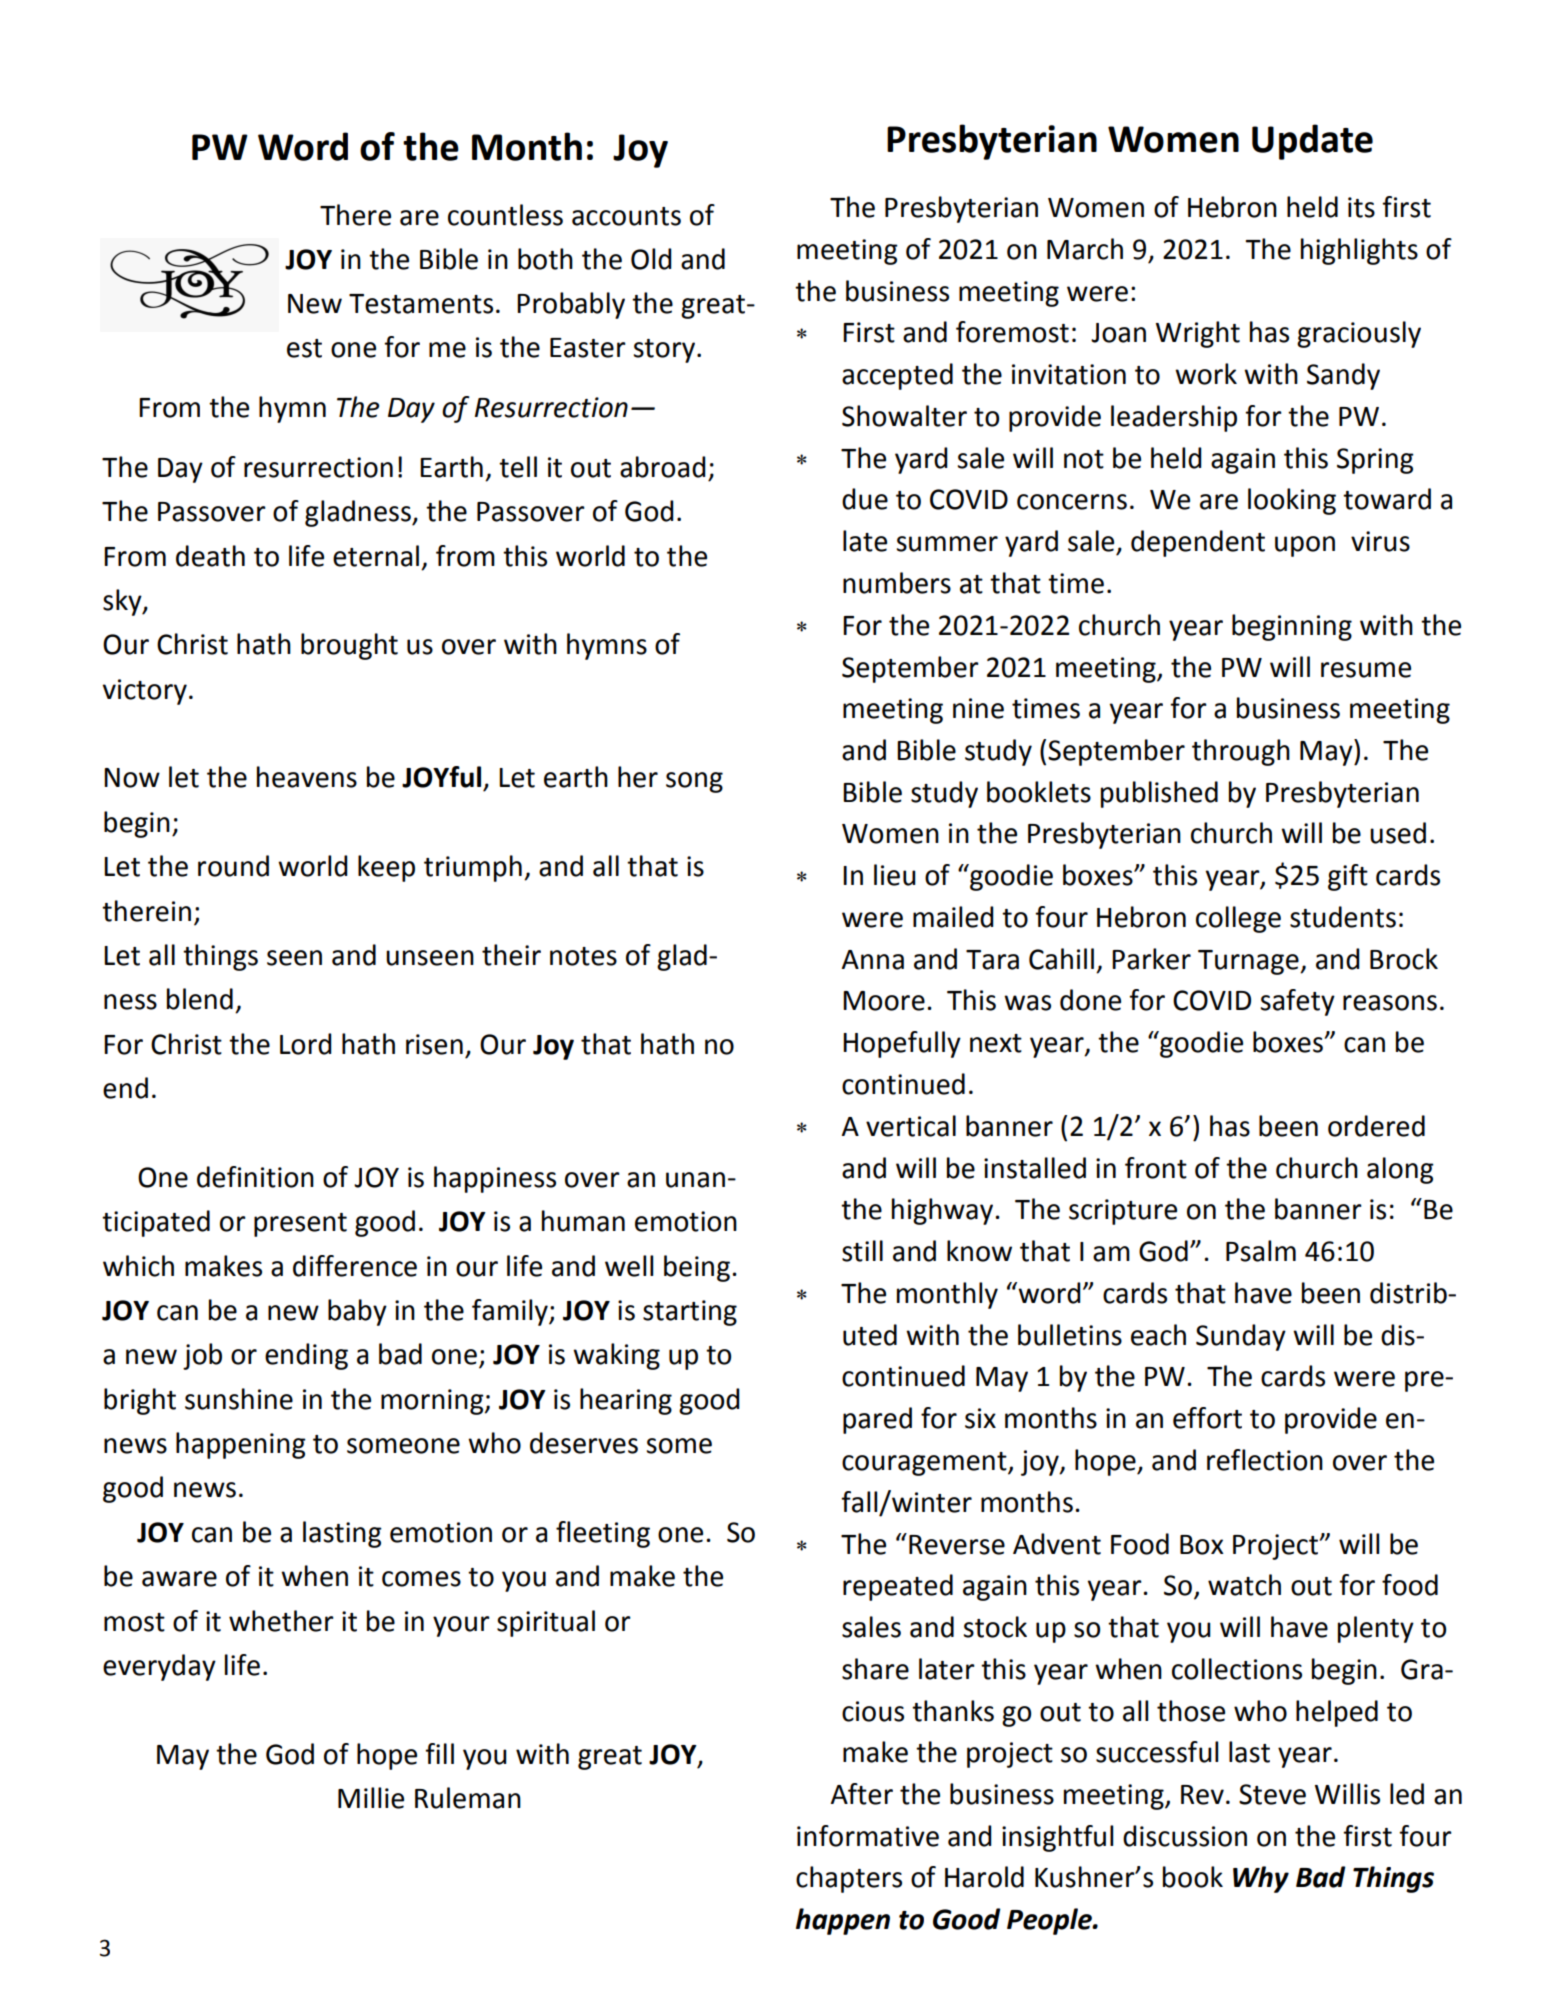 The image size is (1557, 2016). What do you see at coordinates (371, 1798) in the image?
I see `Millie` at bounding box center [371, 1798].
